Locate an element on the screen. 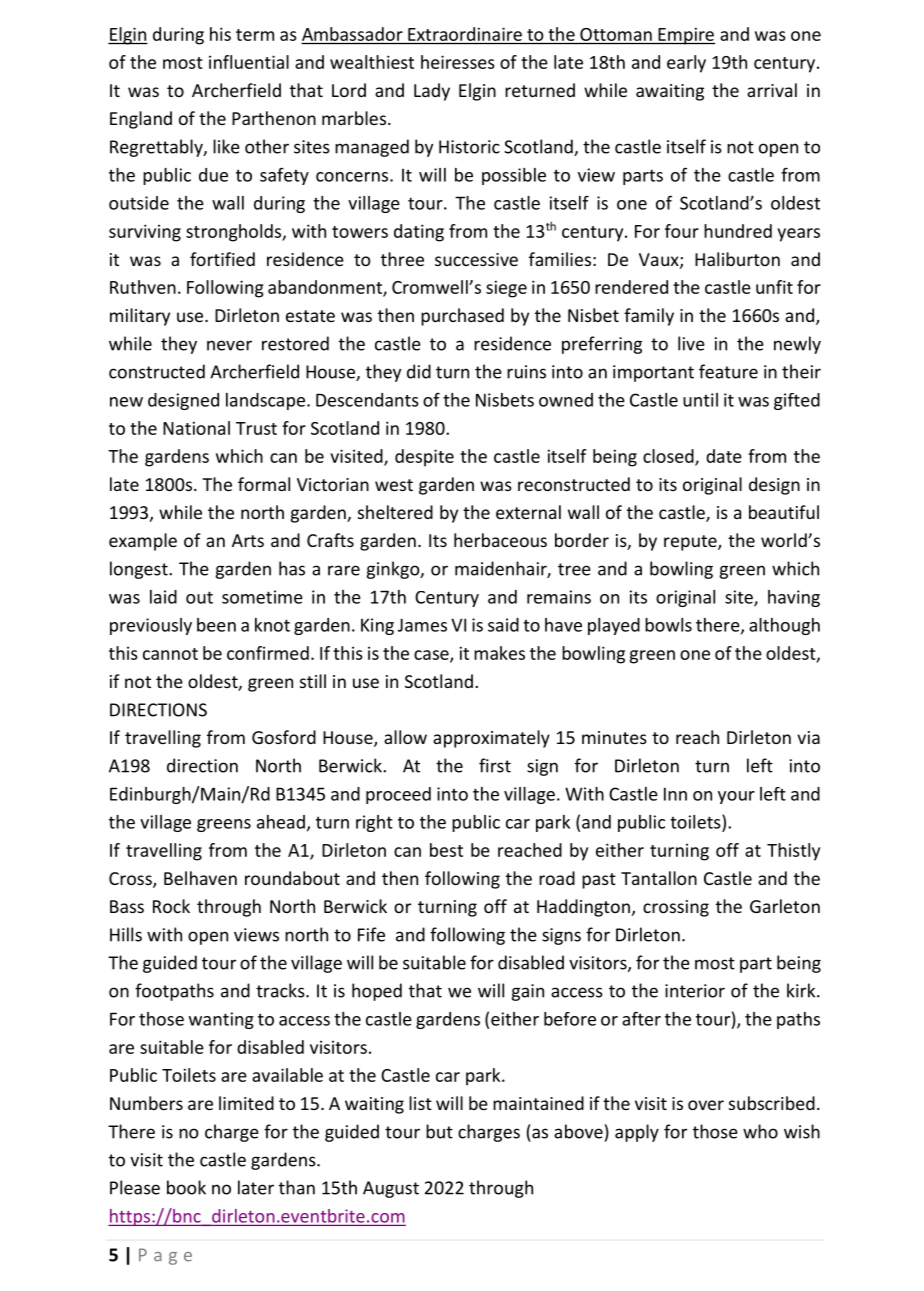 This screenshot has width=924, height=1291. early is located at coordinates (686, 64).
